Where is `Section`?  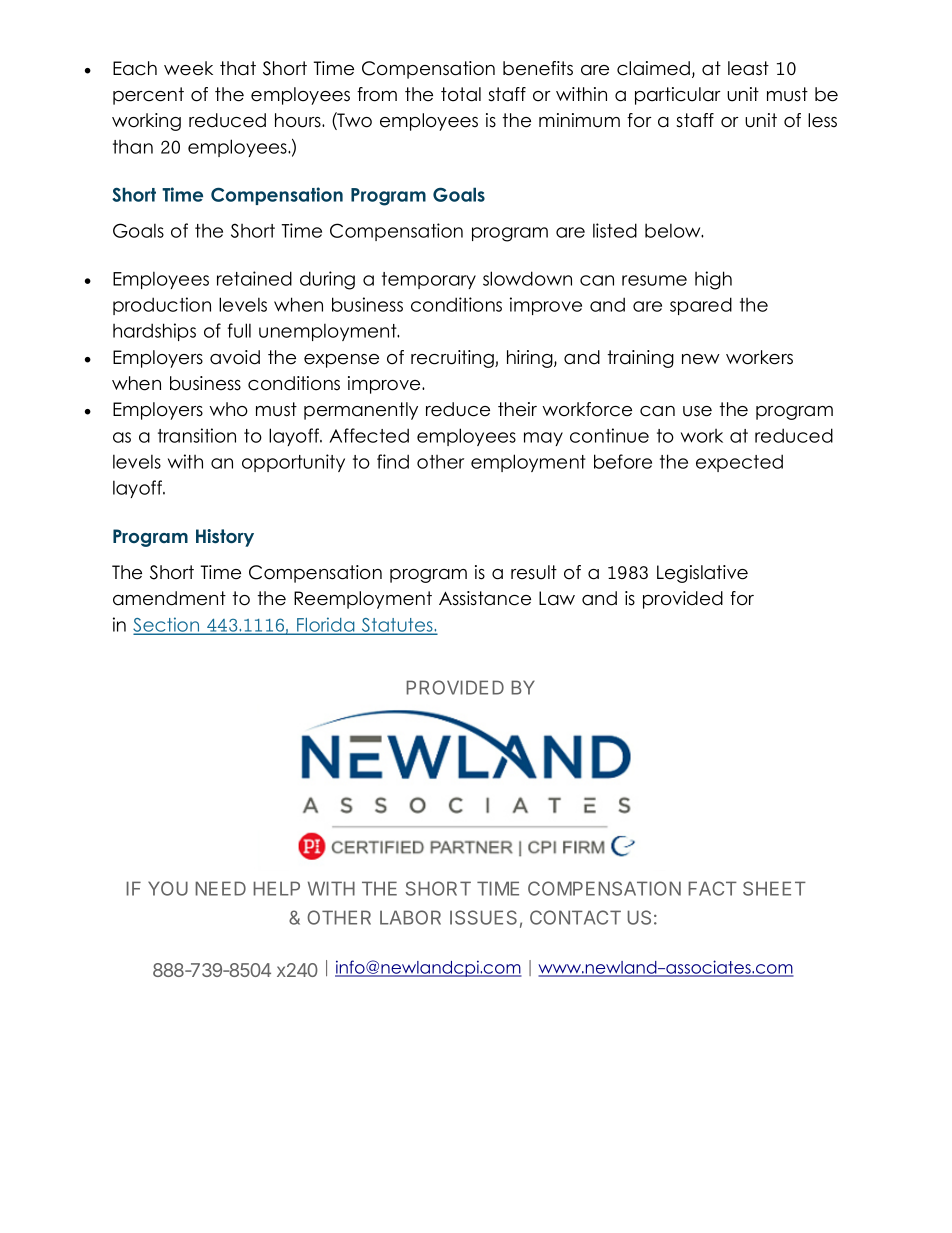 Section is located at coordinates (167, 625).
